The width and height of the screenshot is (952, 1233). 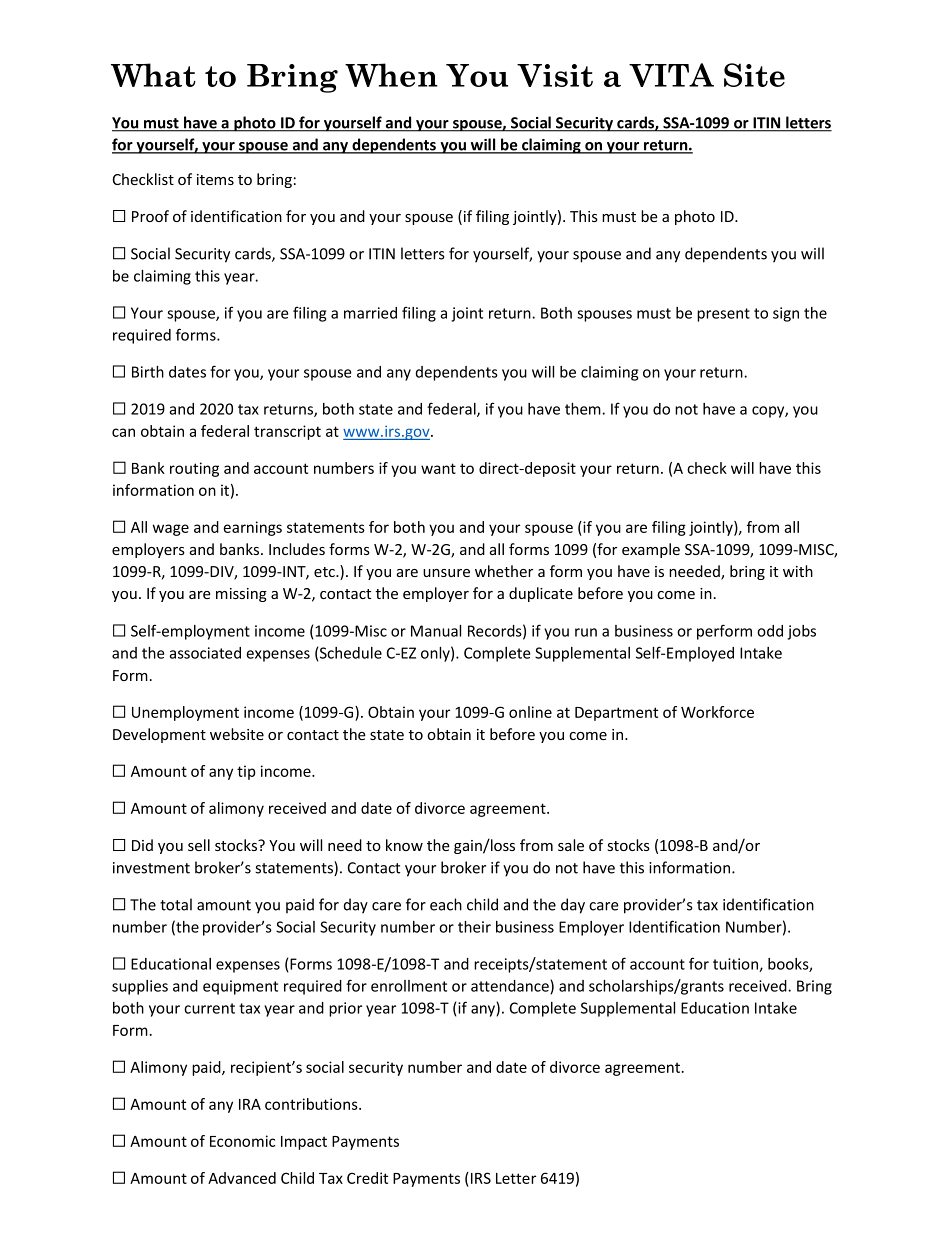 I want to click on When, so click(x=391, y=75).
